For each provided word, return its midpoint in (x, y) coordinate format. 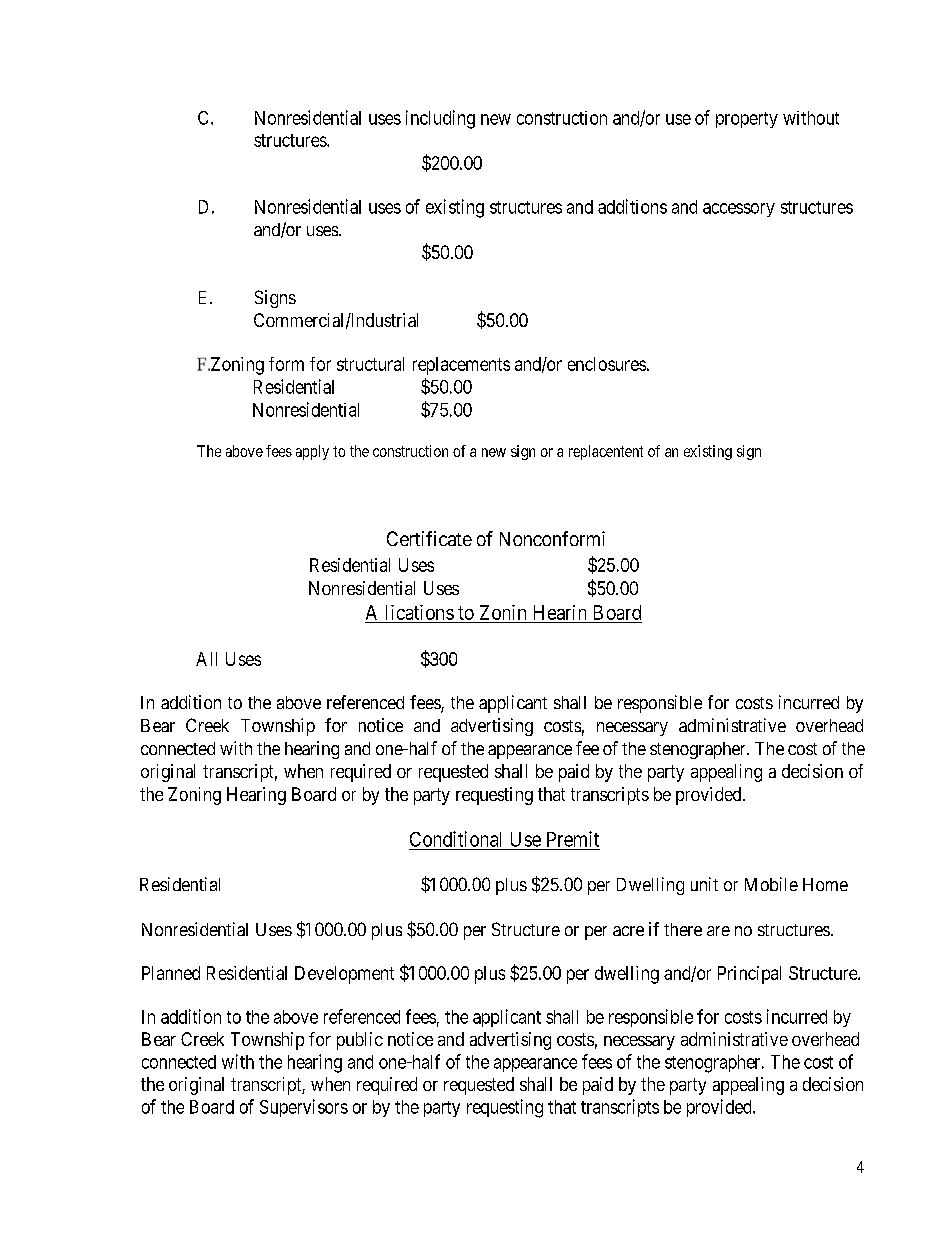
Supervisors (304, 1108)
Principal (749, 975)
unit (704, 884)
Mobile (771, 884)
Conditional (455, 839)
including (440, 119)
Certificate (429, 538)
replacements (461, 366)
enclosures (607, 364)
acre (628, 931)
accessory (739, 210)
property (747, 120)
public (360, 1041)
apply (312, 452)
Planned (171, 973)
